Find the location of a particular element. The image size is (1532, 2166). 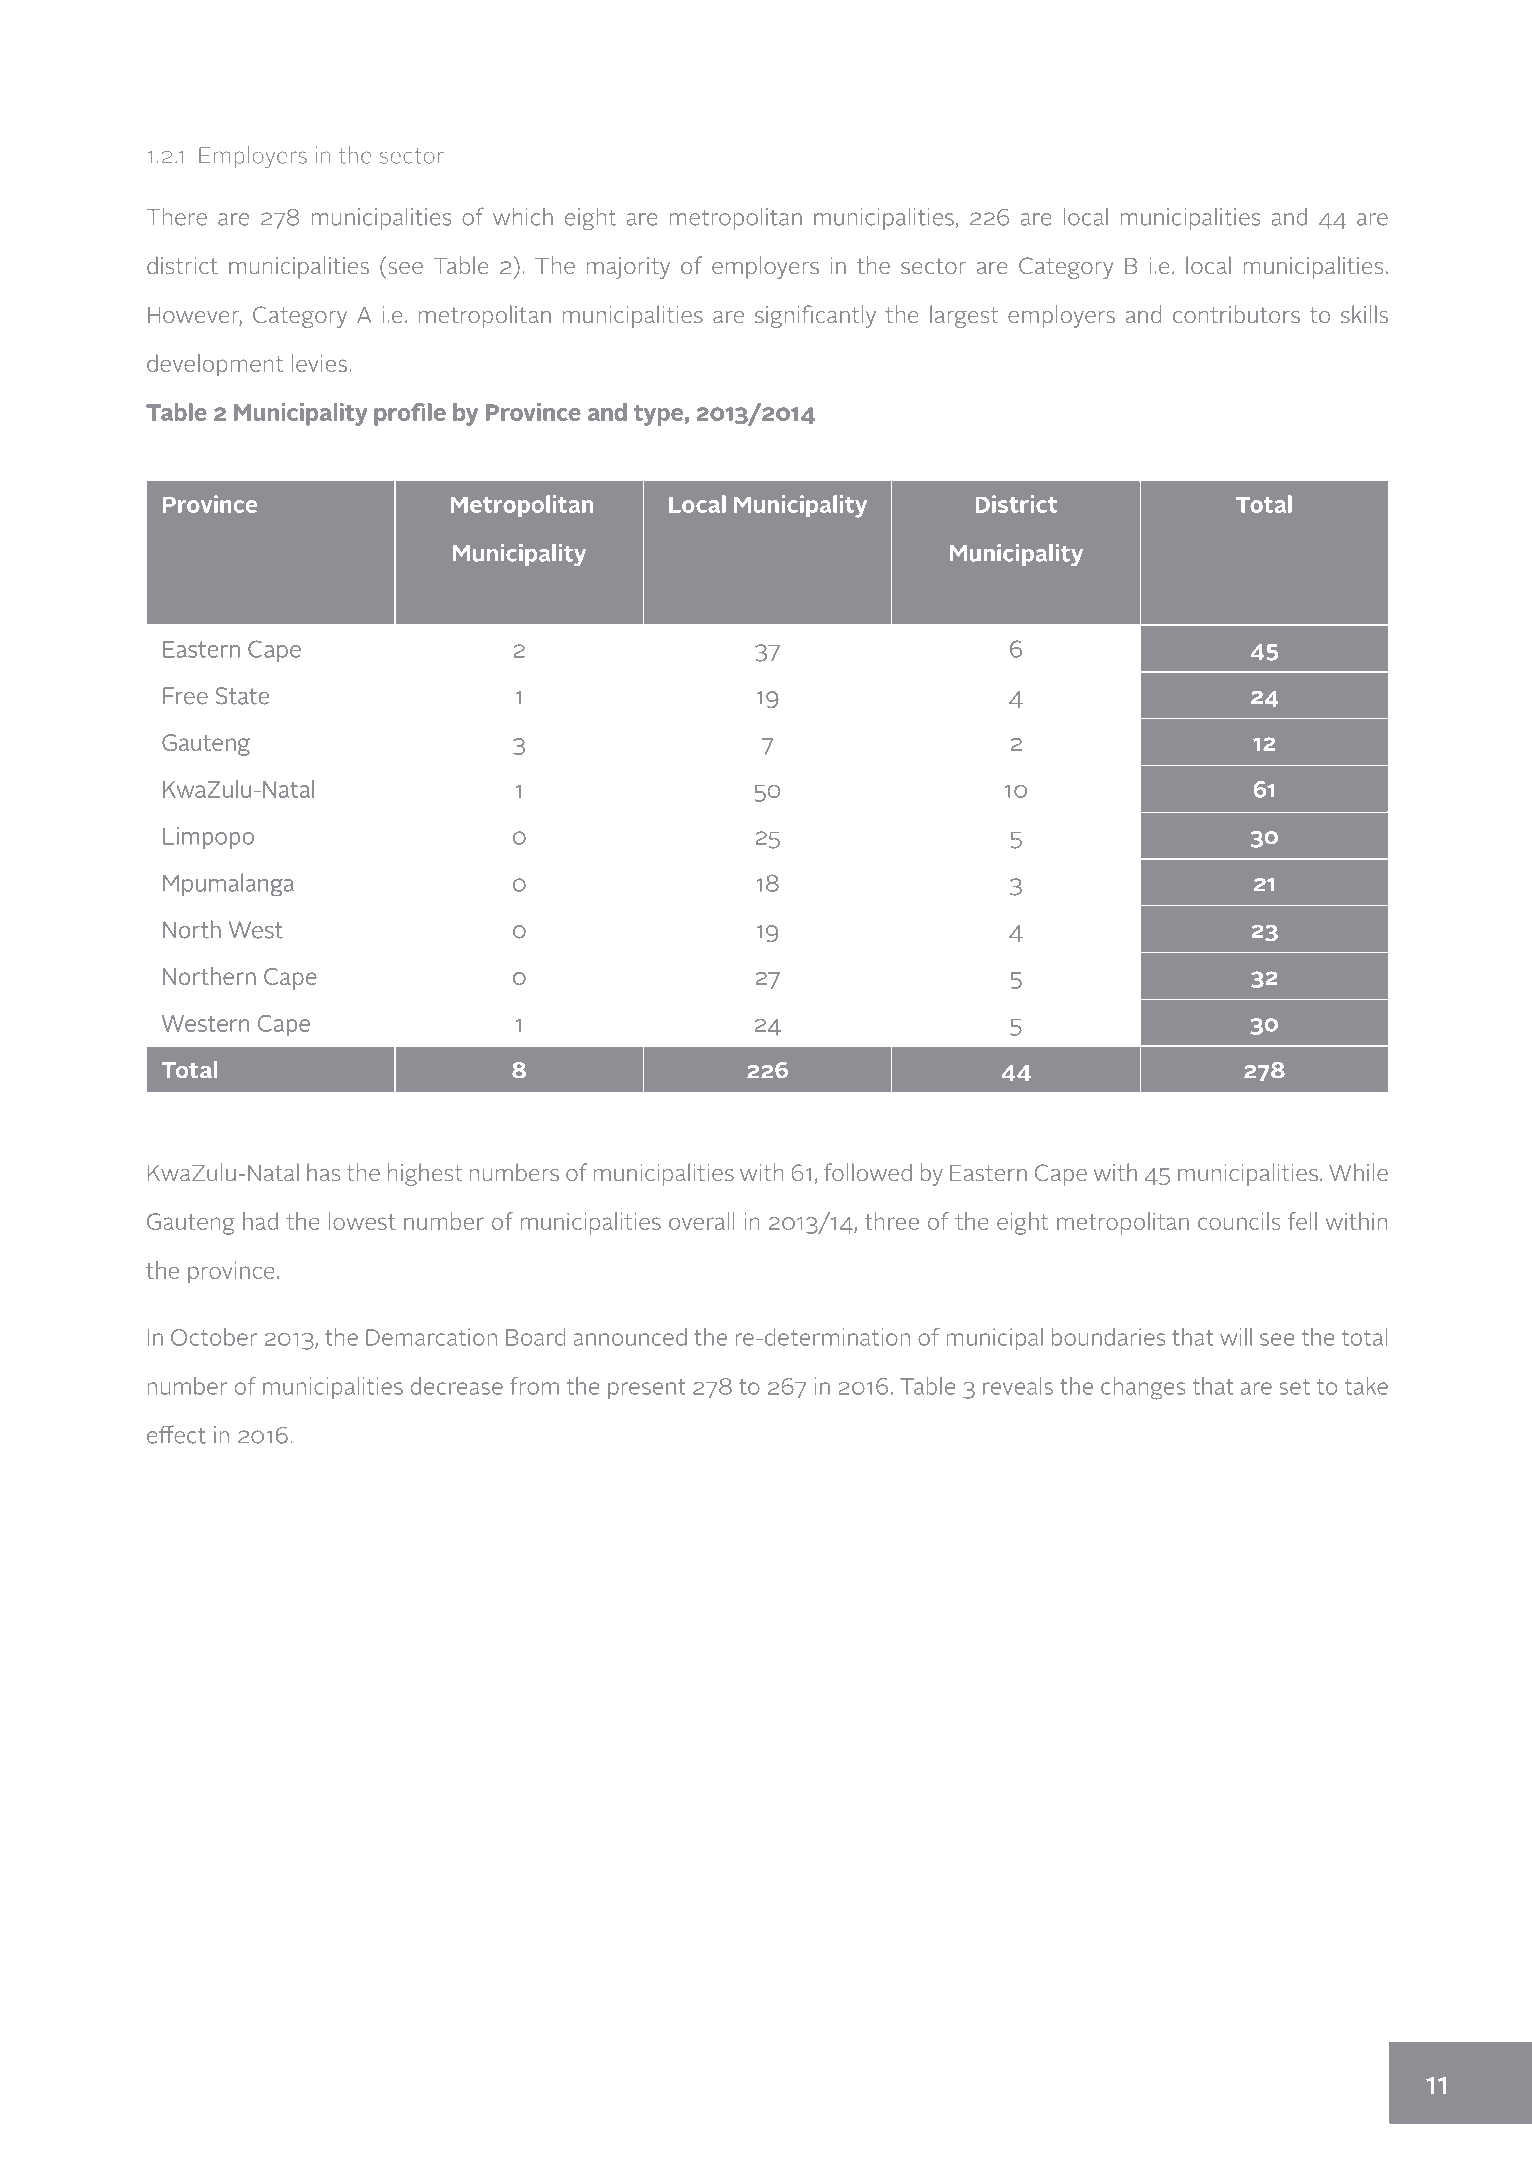

State is located at coordinates (242, 695).
